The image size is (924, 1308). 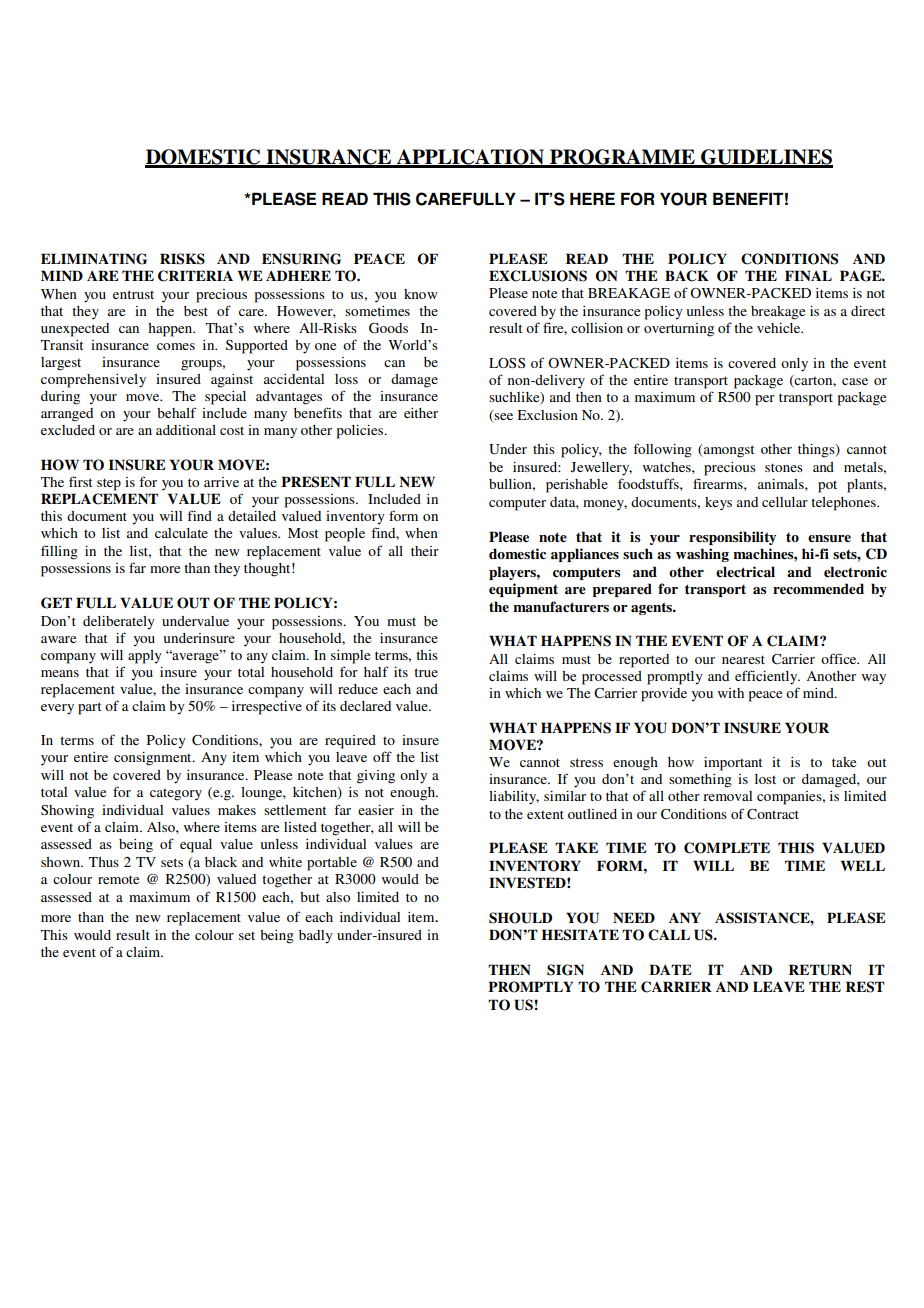 I want to click on apply, so click(x=145, y=657).
